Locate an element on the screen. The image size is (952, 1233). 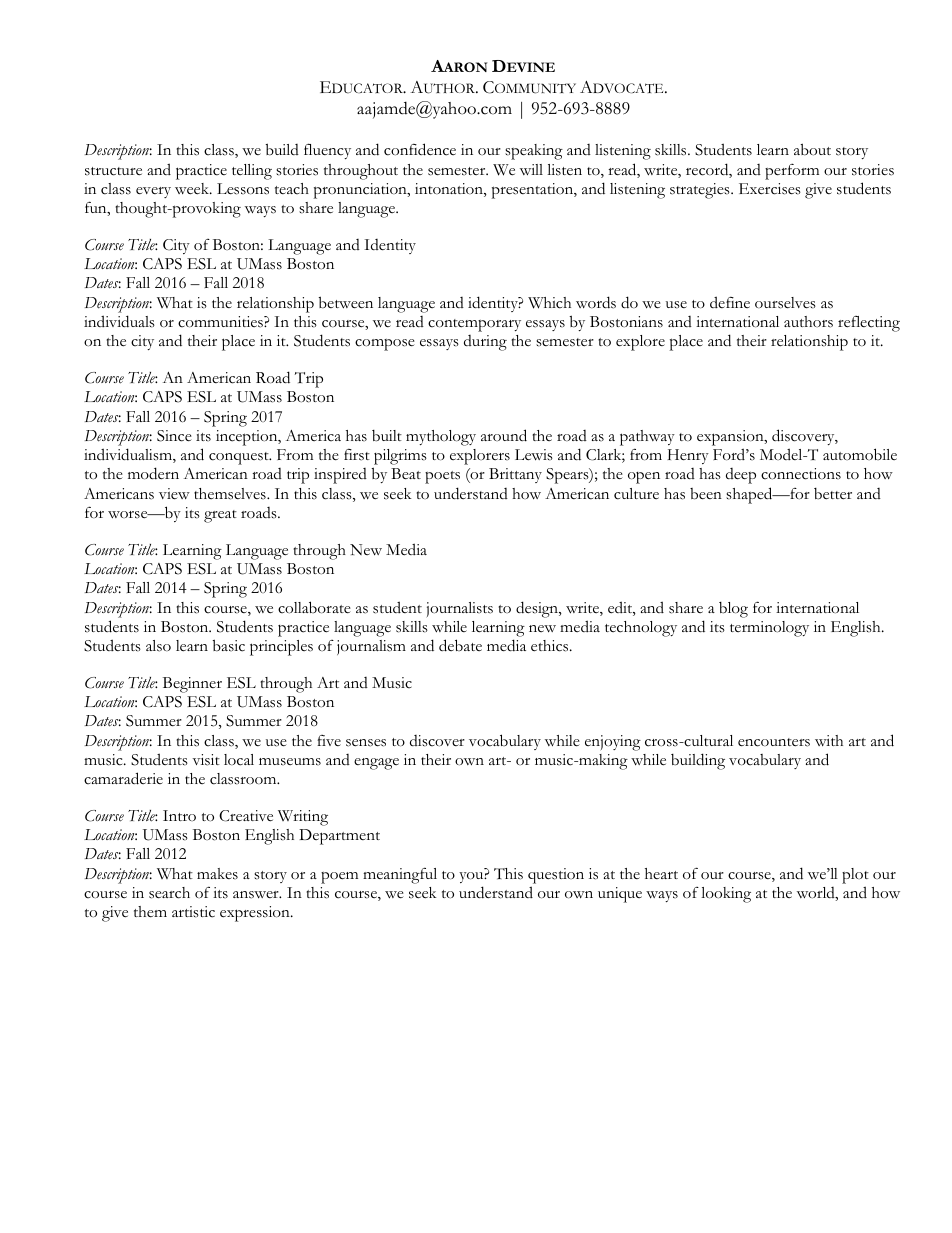
search is located at coordinates (169, 893).
